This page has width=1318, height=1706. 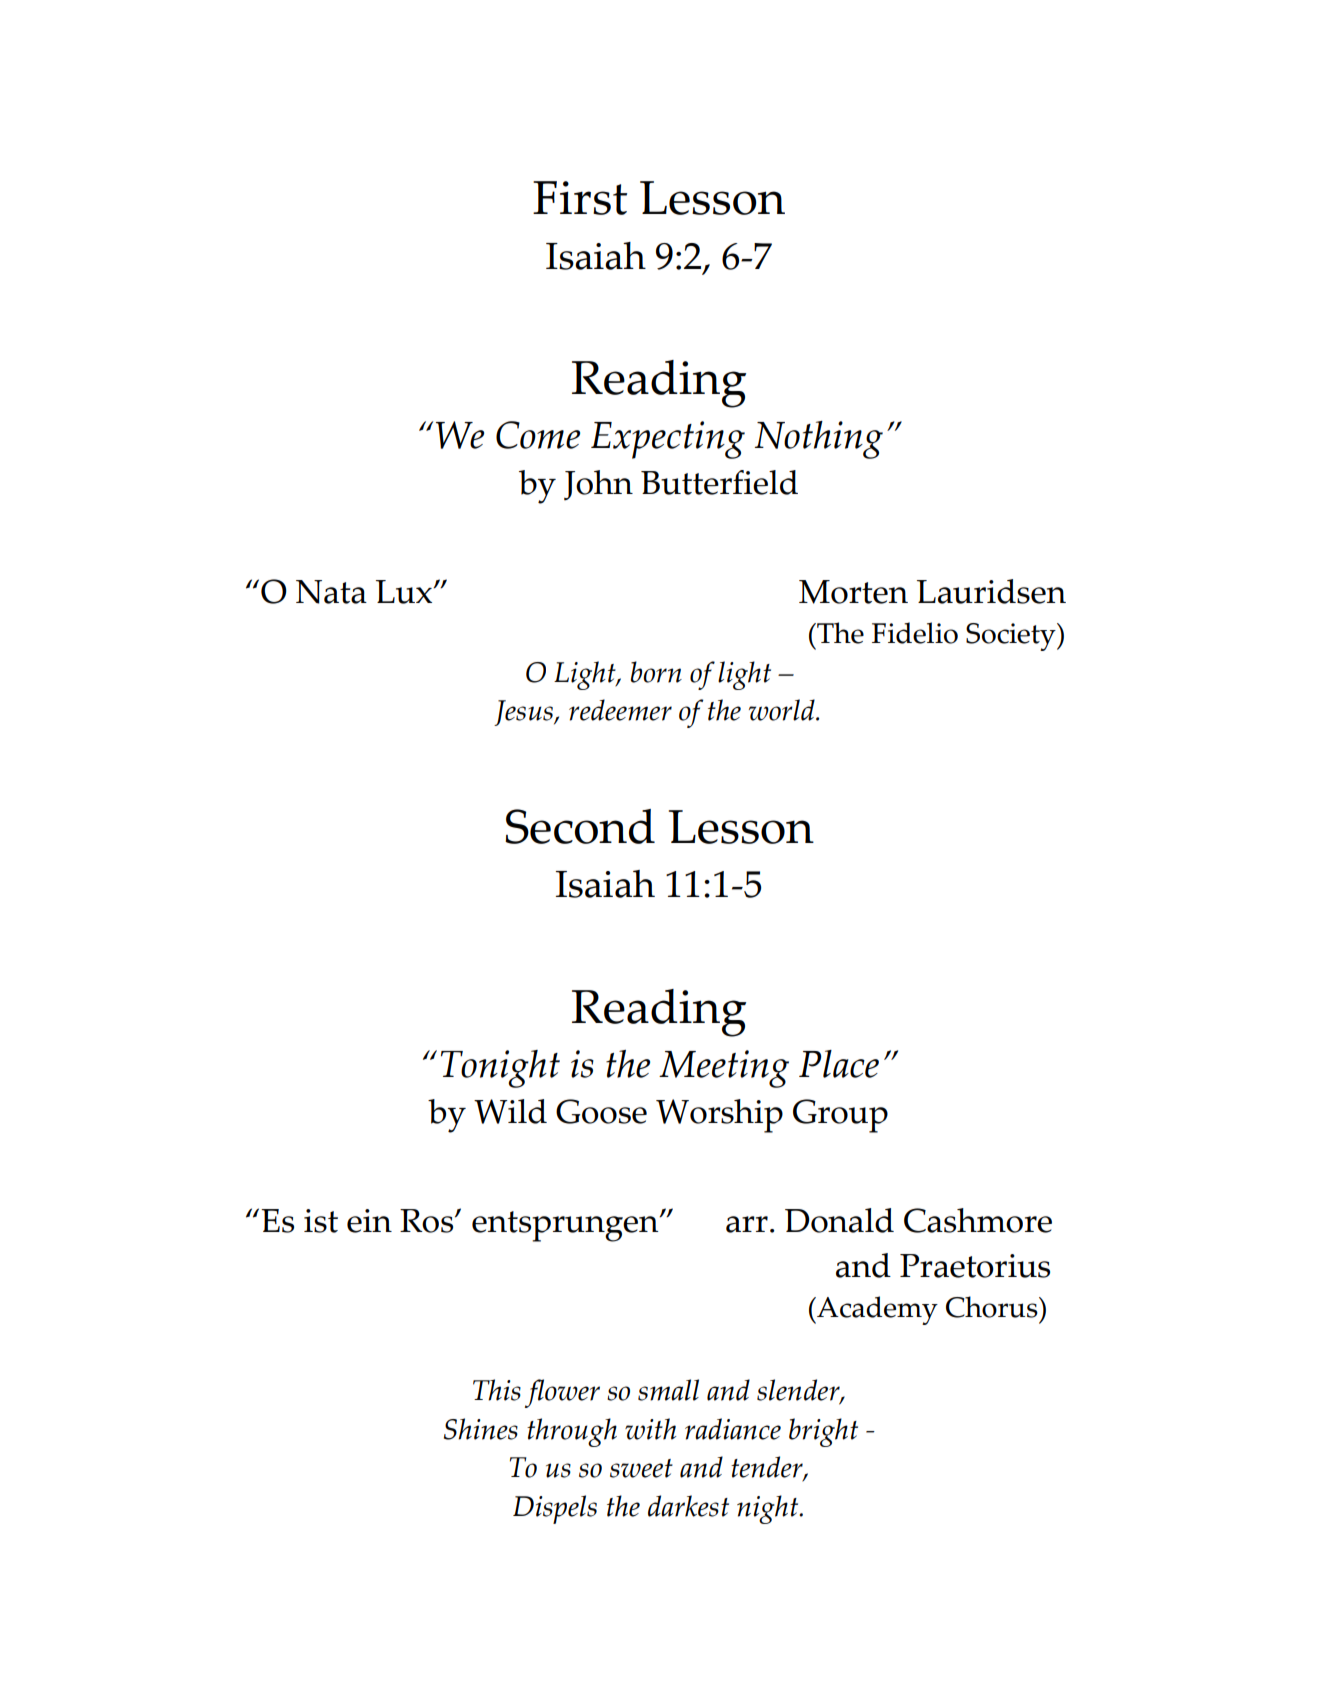 I want to click on Donald, so click(x=839, y=1220).
